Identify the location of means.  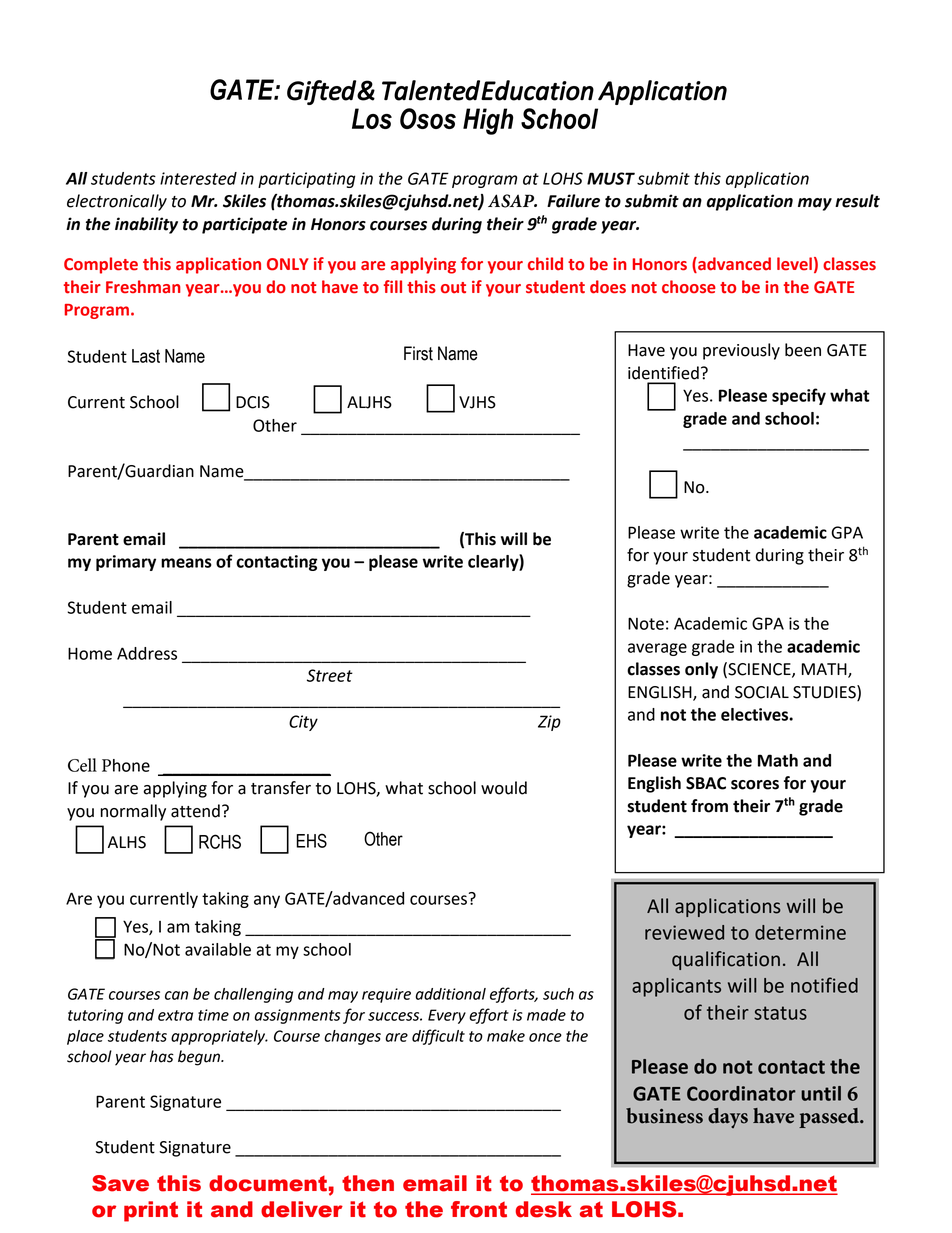
(186, 563).
